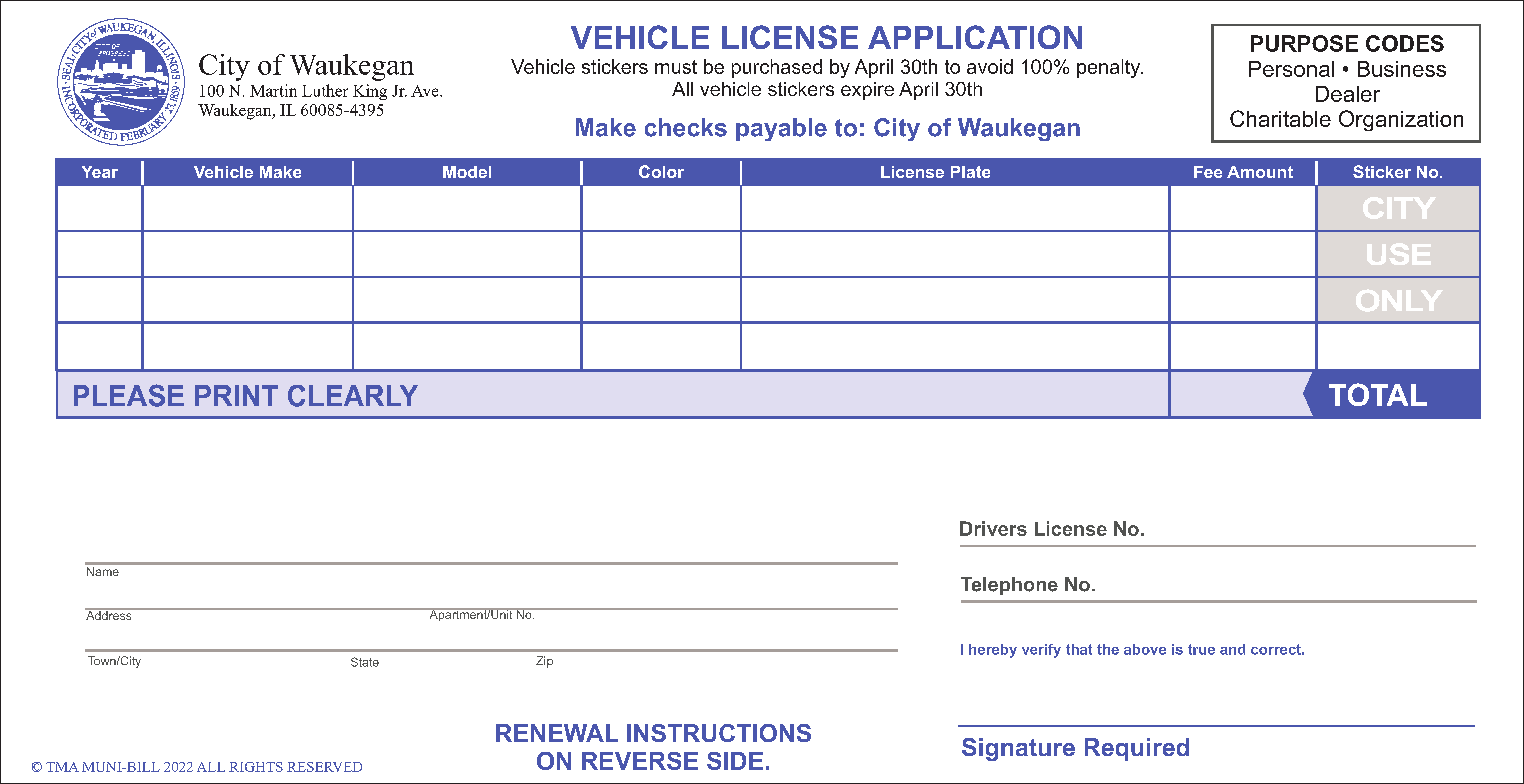 The width and height of the page is (1524, 784). I want to click on CLEARLY, so click(353, 396).
